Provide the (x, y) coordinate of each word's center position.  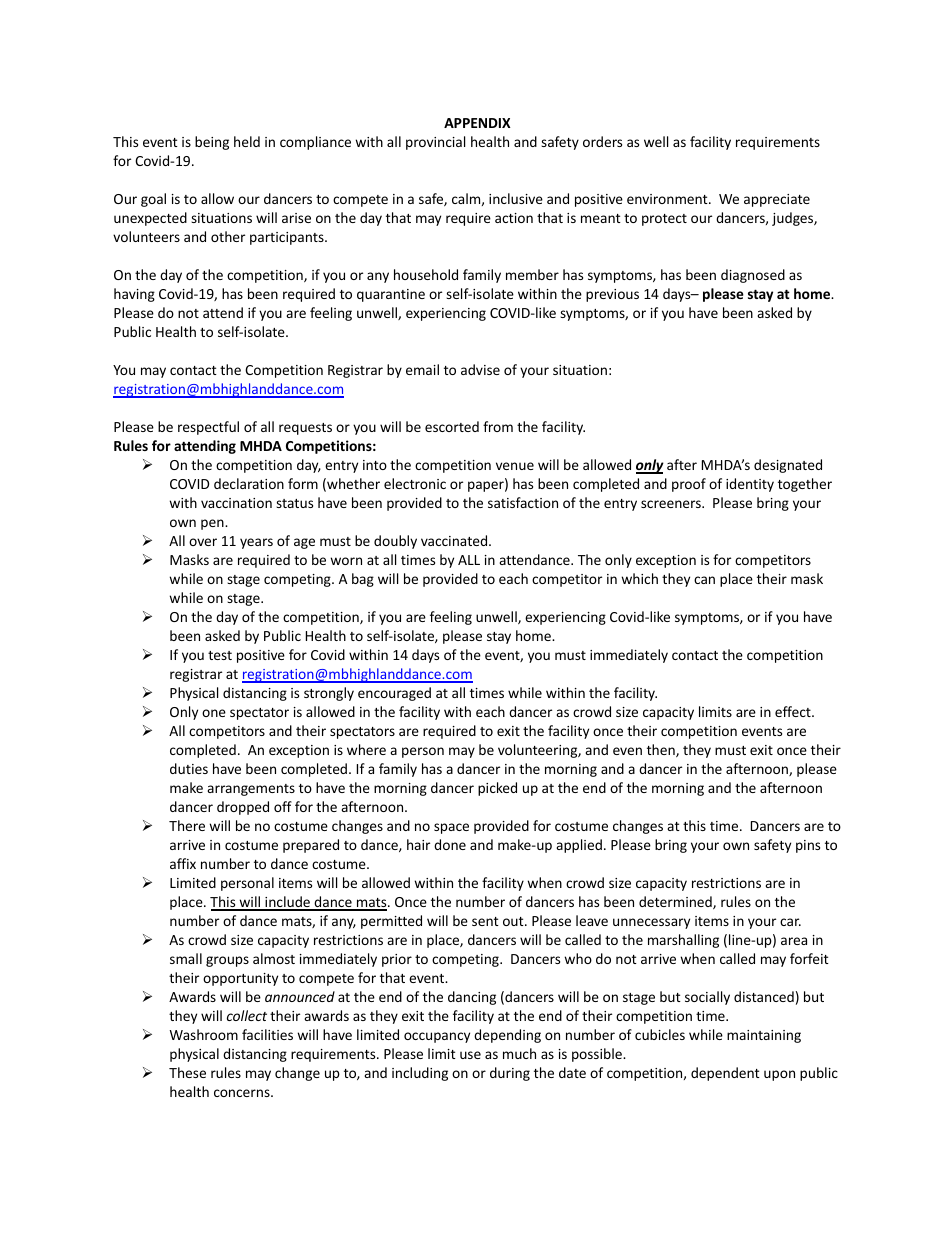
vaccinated (455, 540)
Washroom (203, 1034)
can (704, 580)
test (220, 655)
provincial (435, 143)
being (212, 143)
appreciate (777, 200)
